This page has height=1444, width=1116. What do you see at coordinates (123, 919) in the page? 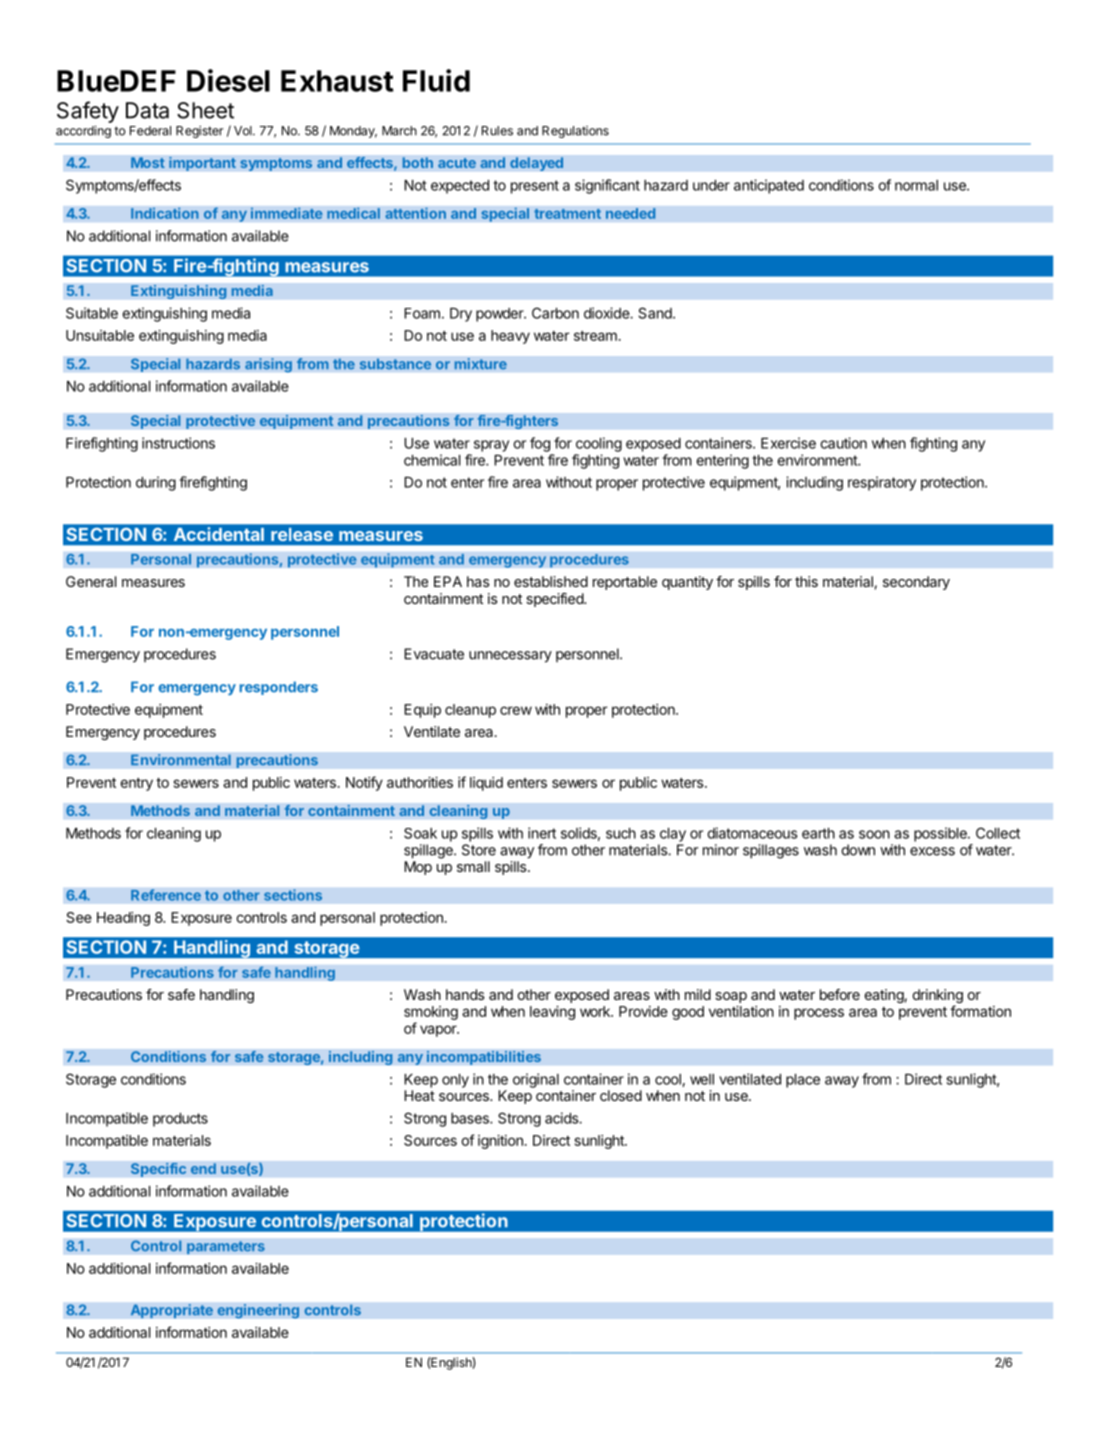
I see `Heading` at bounding box center [123, 919].
